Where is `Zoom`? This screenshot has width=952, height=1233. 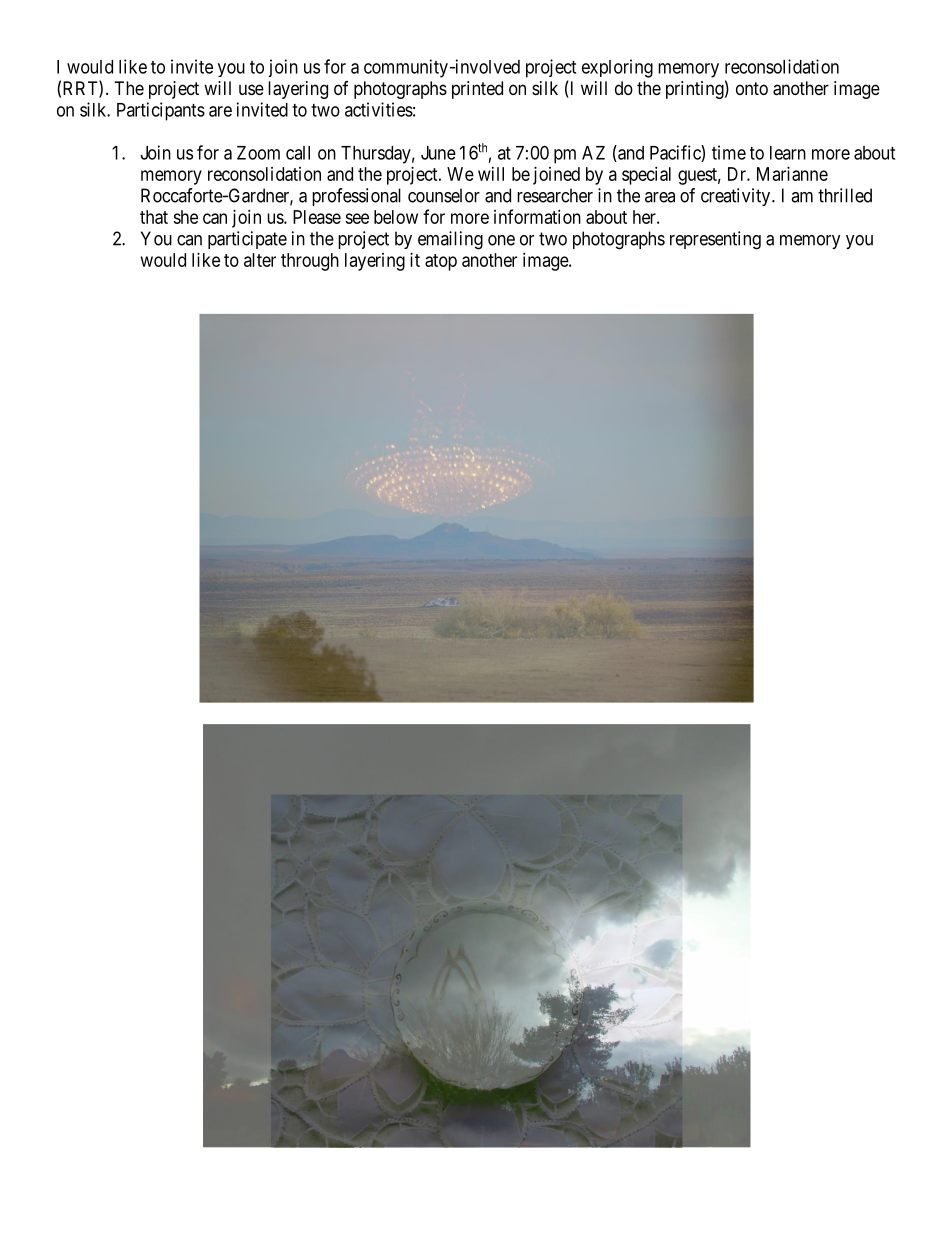
Zoom is located at coordinates (258, 153).
